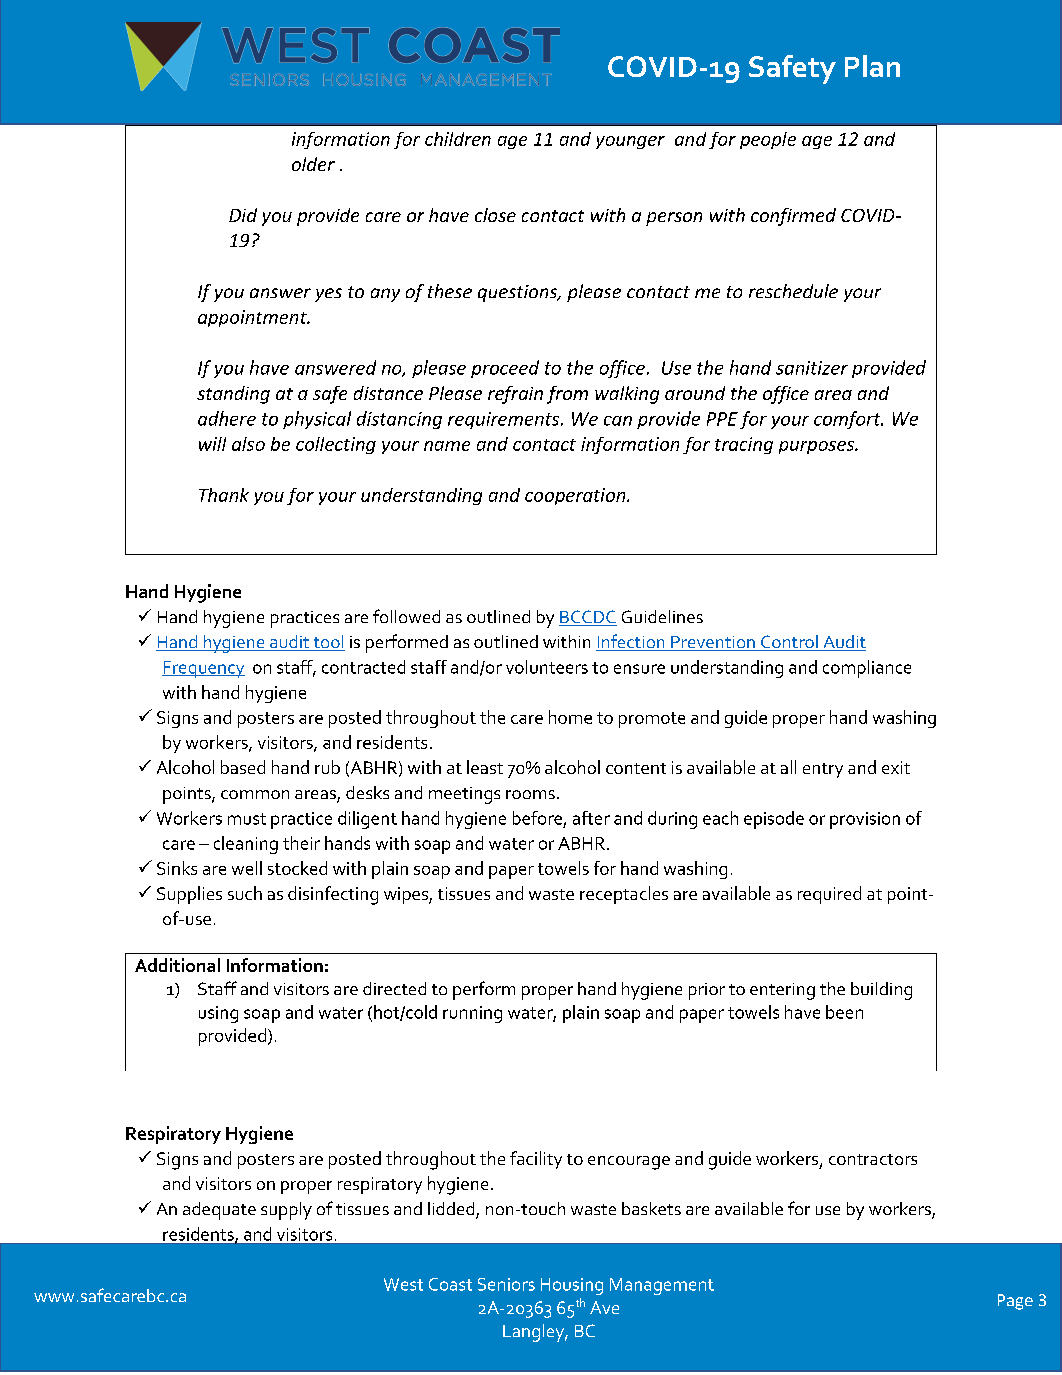 This image has width=1062, height=1375. What do you see at coordinates (245, 893) in the image?
I see `such` at bounding box center [245, 893].
